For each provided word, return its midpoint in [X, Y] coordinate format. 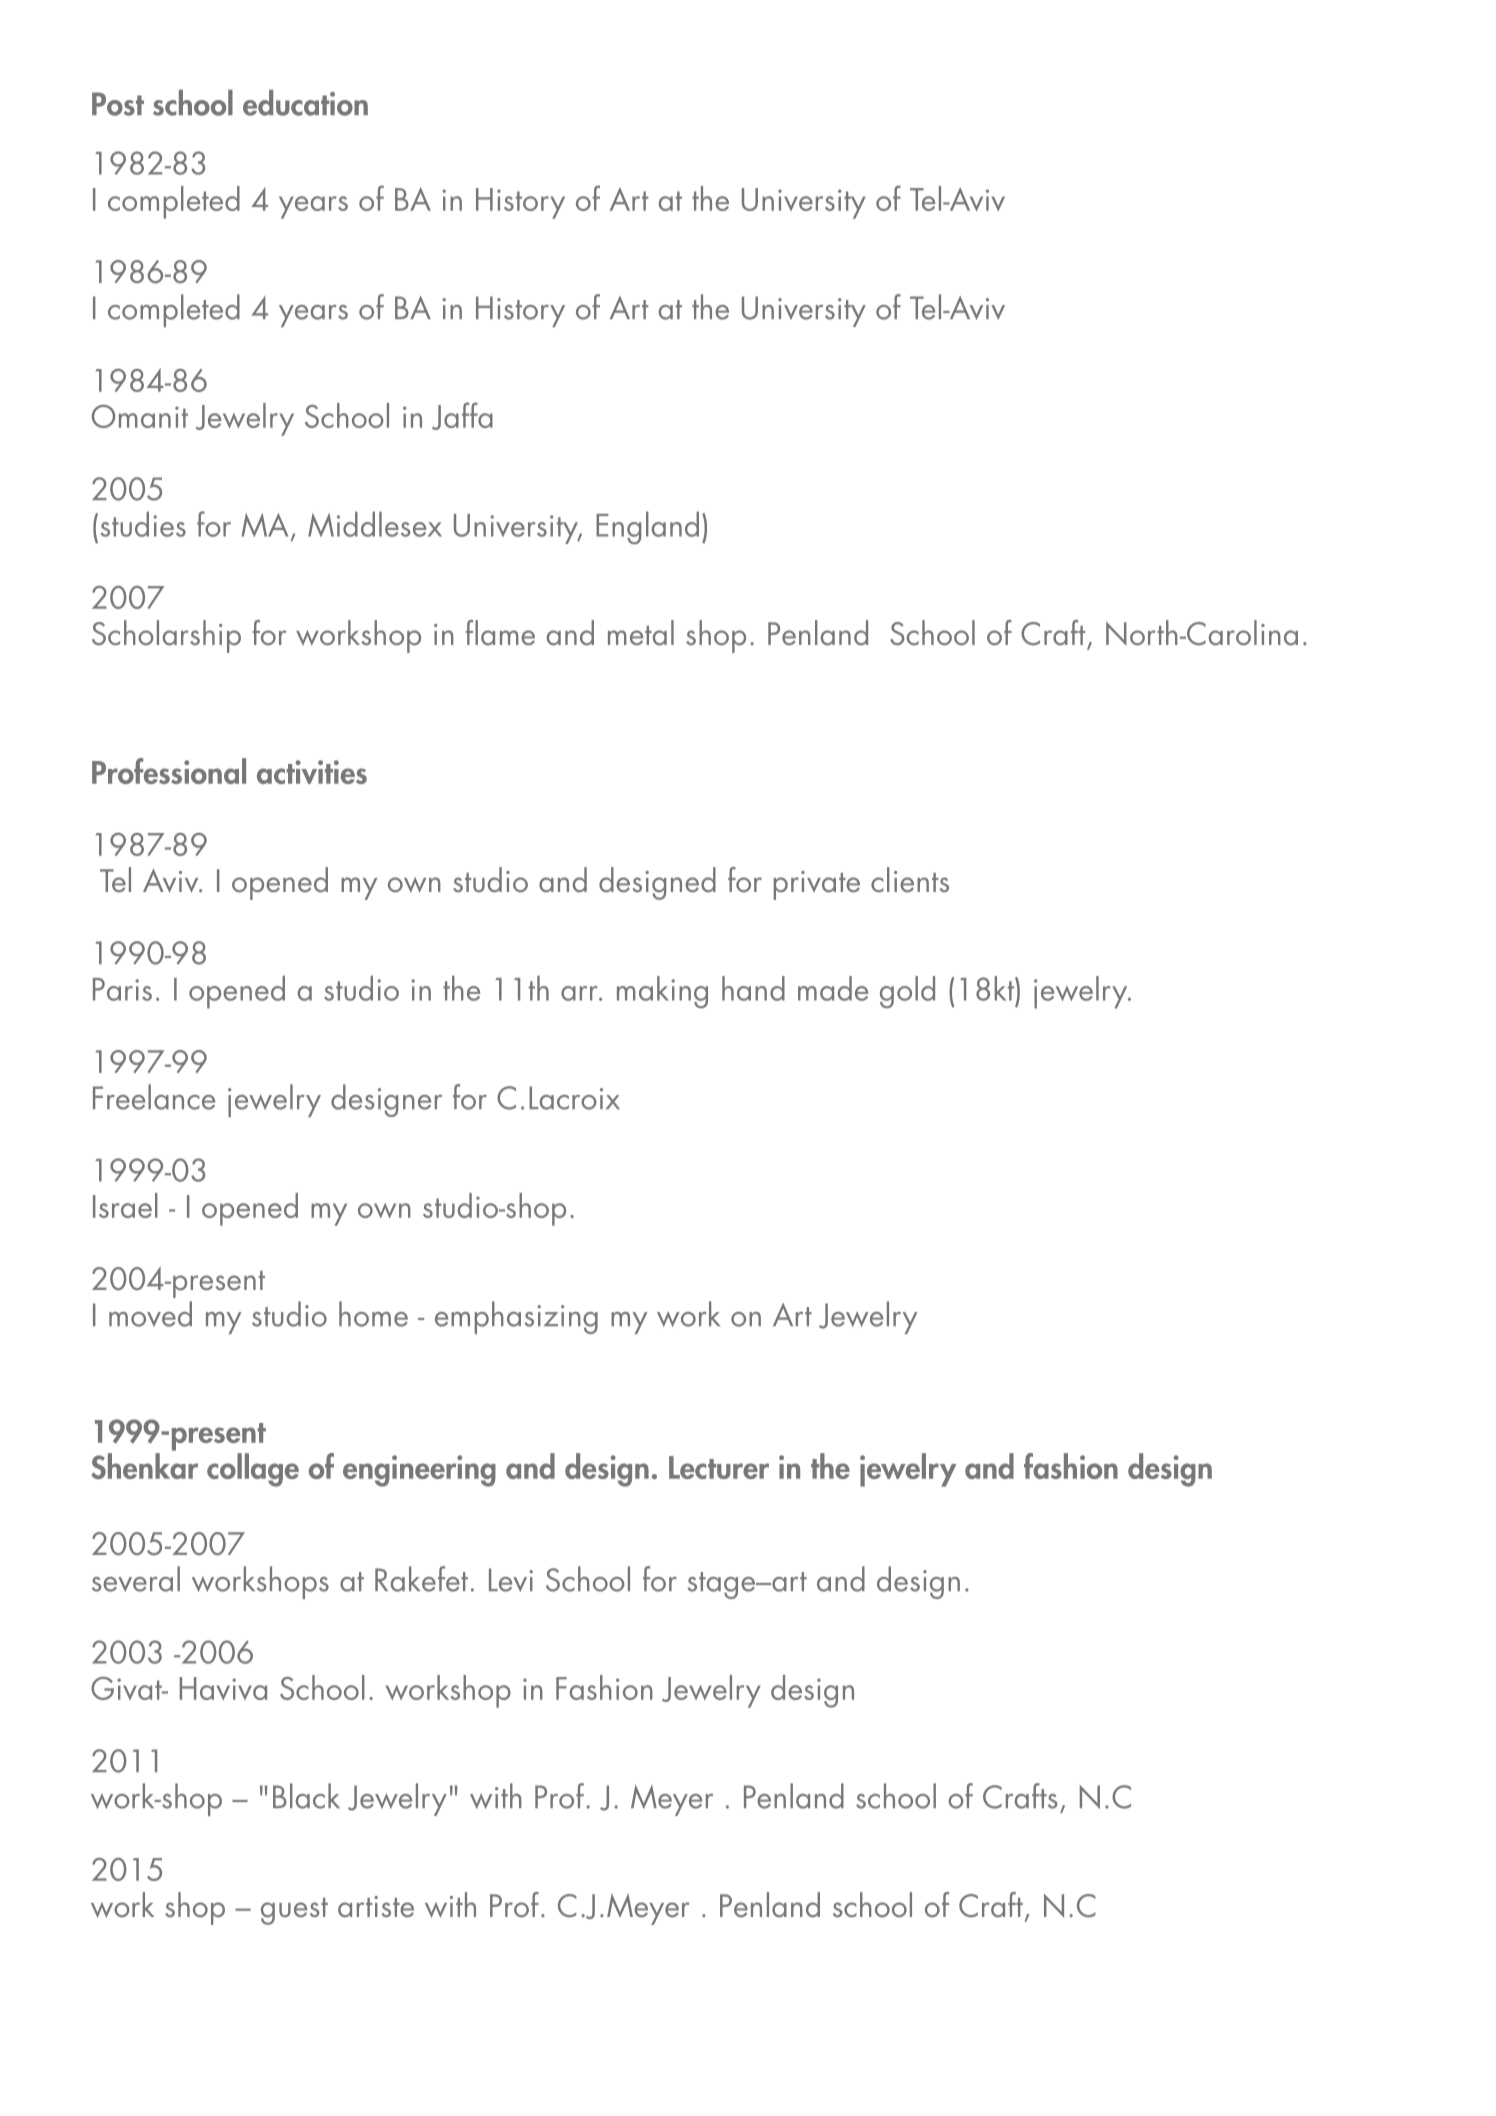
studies [143, 524]
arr [580, 993]
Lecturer [719, 1467]
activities [312, 772]
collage [253, 1470]
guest [294, 1911]
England [647, 528]
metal [641, 633]
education [305, 103]
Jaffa [462, 416]
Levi [511, 1580]
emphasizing [516, 1317]
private [817, 885]
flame [500, 633]
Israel [125, 1205]
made [833, 988]
